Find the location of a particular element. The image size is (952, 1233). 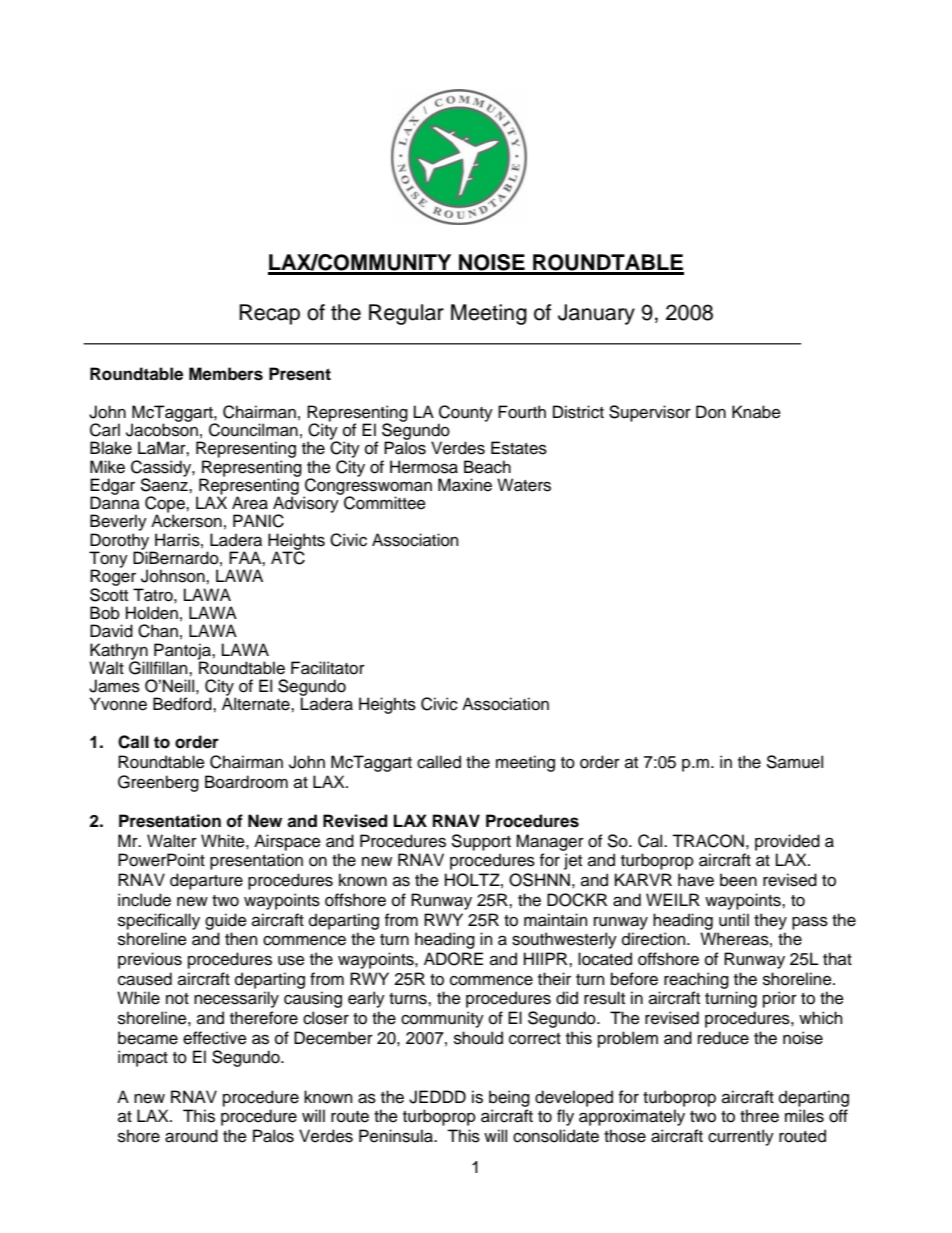

Don is located at coordinates (711, 412).
